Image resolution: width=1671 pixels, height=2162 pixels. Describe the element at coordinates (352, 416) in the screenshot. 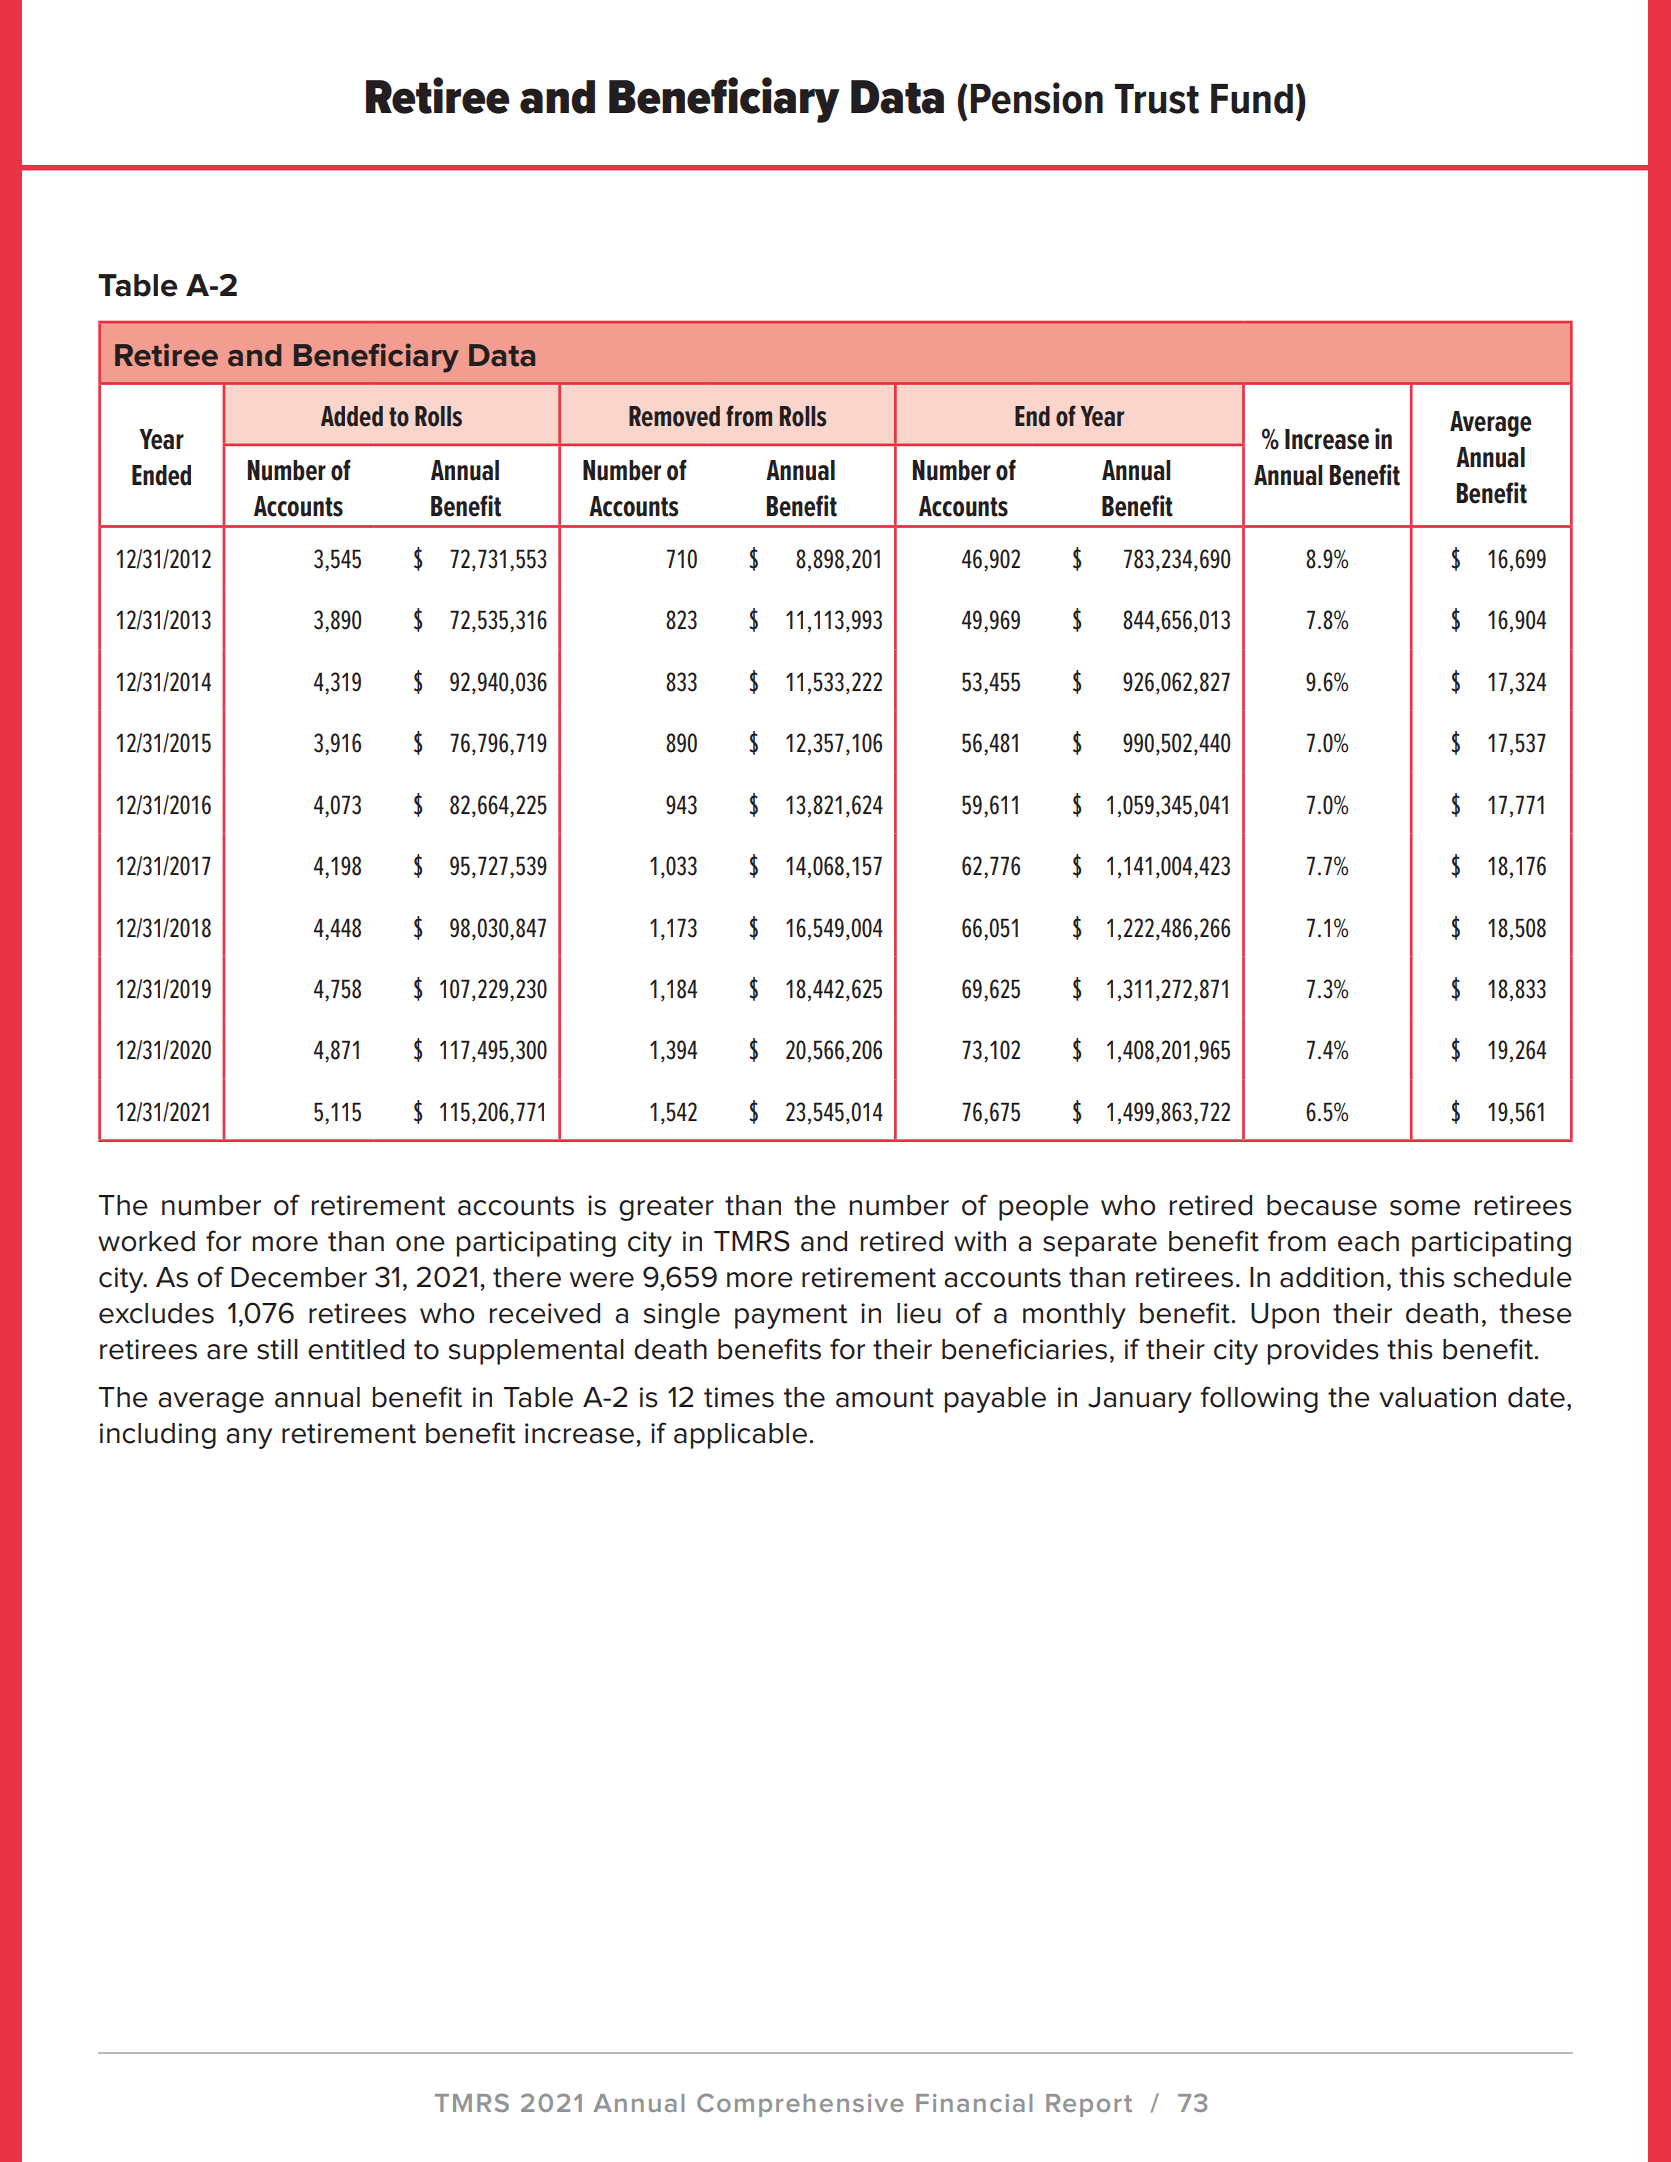

I see `Added` at that location.
